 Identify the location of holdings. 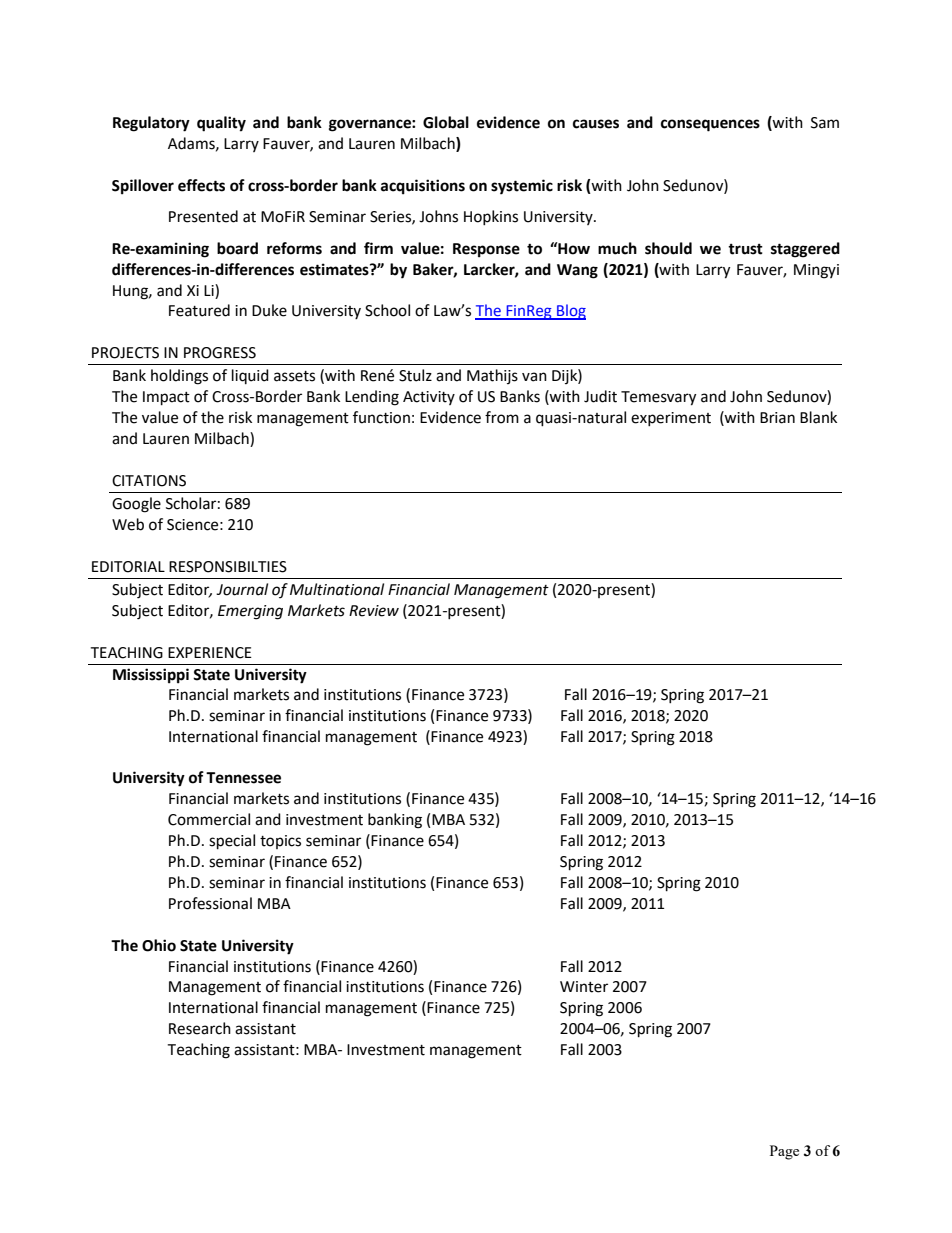
(179, 377).
